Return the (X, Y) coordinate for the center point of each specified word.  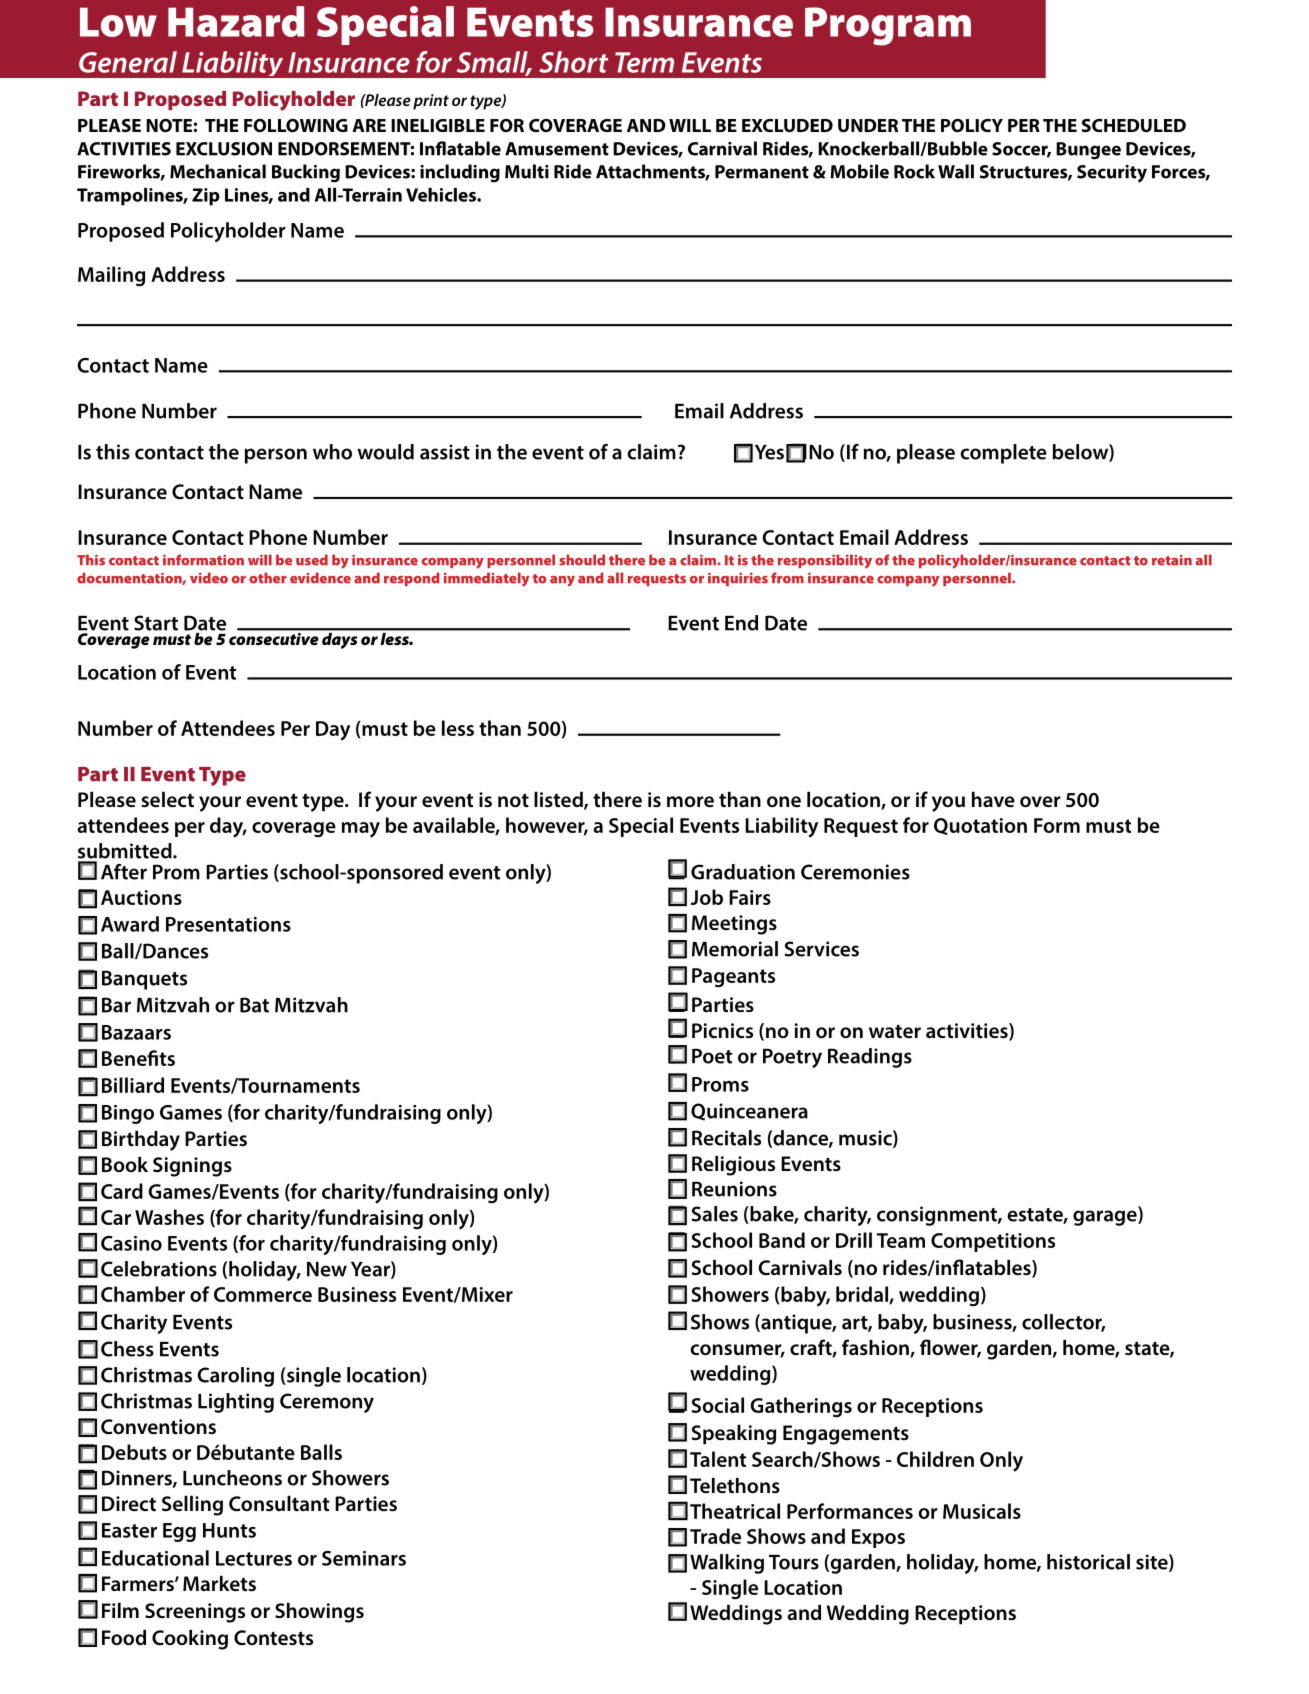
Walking (727, 1564)
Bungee (1088, 151)
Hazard (236, 21)
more (690, 801)
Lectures (254, 1558)
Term (644, 62)
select (167, 799)
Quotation (980, 826)
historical (1088, 1562)
